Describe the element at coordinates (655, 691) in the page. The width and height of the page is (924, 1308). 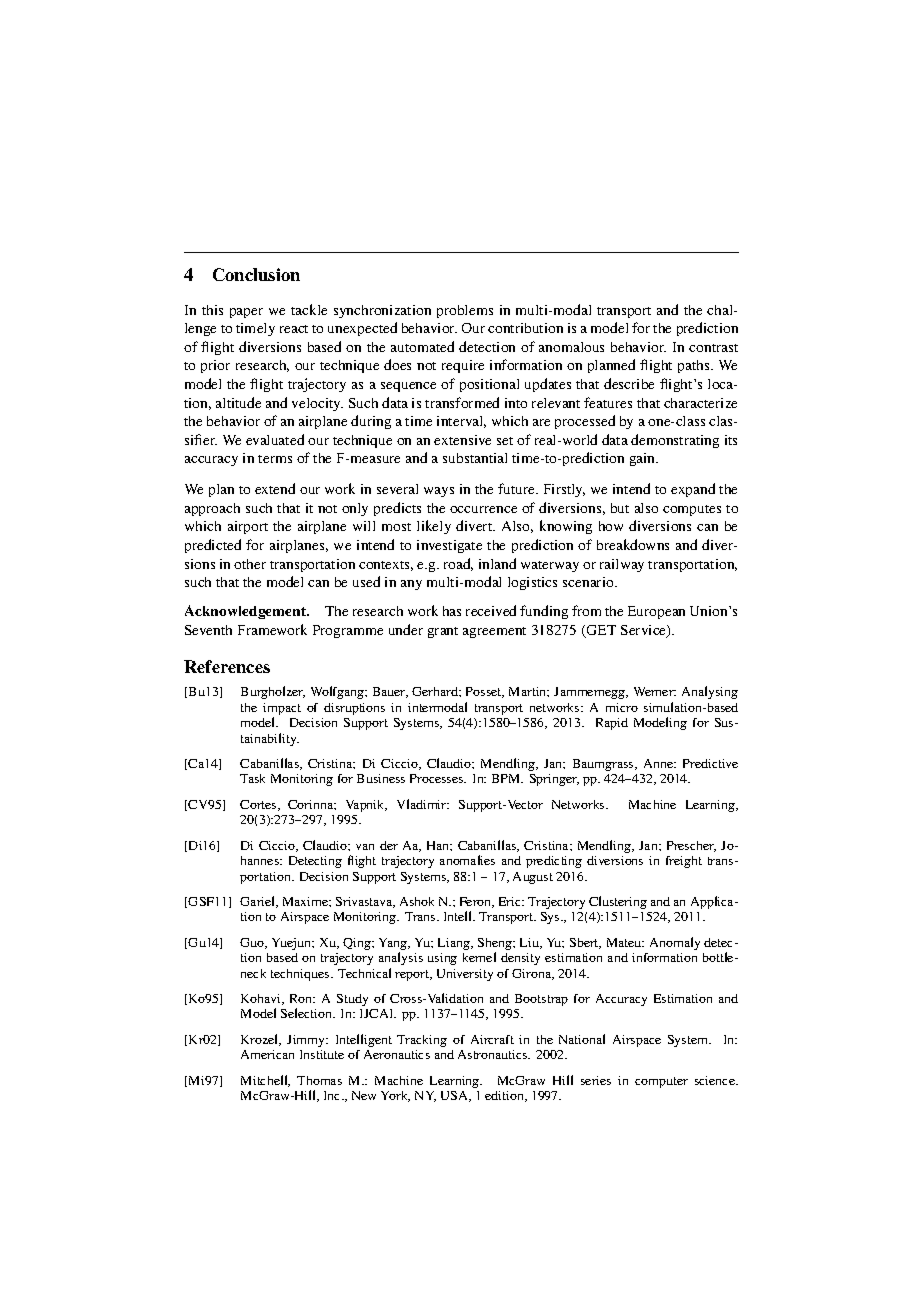
I see `Werner` at that location.
